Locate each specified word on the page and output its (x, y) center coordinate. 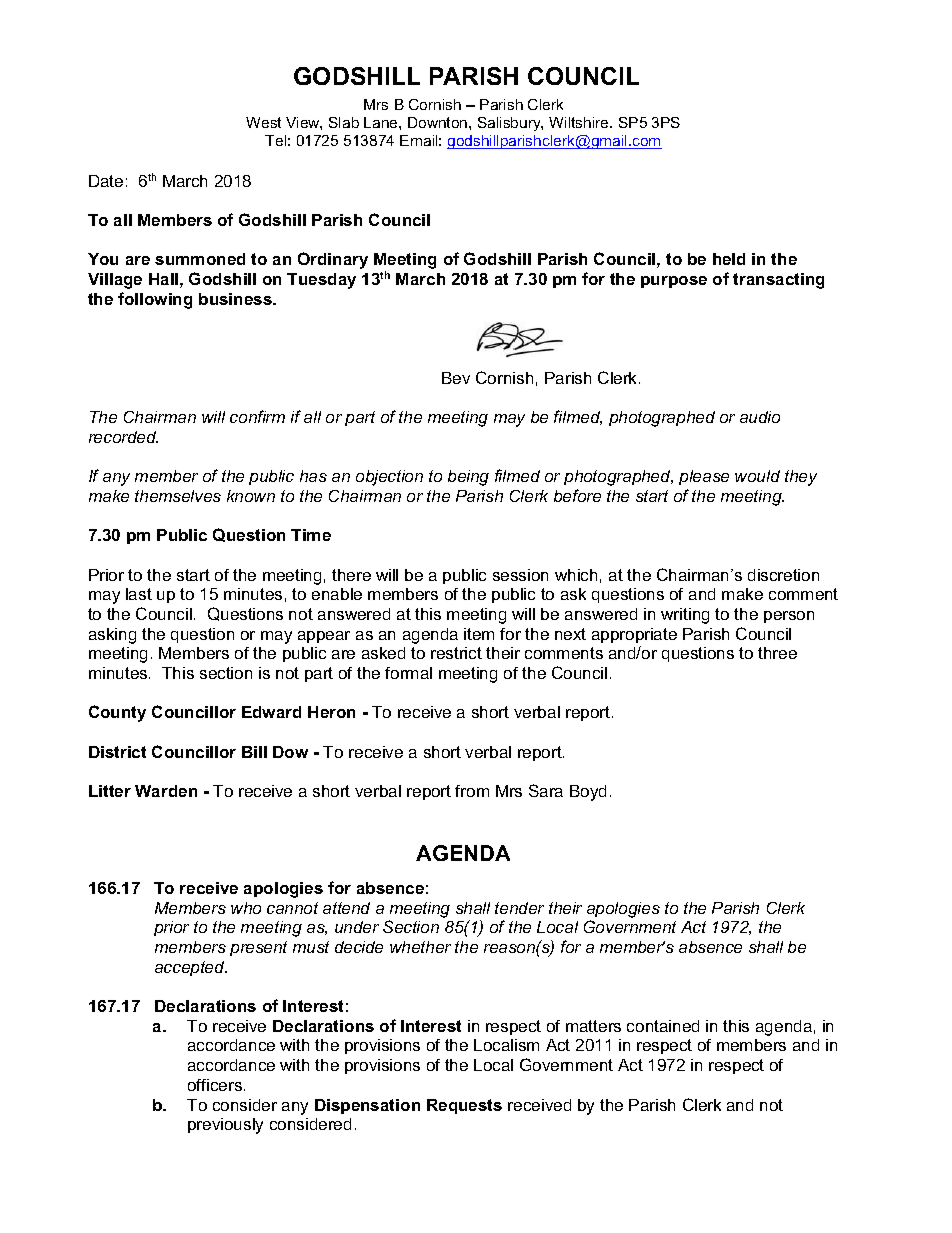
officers (215, 1085)
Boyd (588, 793)
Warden (166, 791)
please (704, 477)
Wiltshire (580, 122)
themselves (178, 496)
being (468, 478)
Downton (439, 122)
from (472, 791)
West (263, 122)
